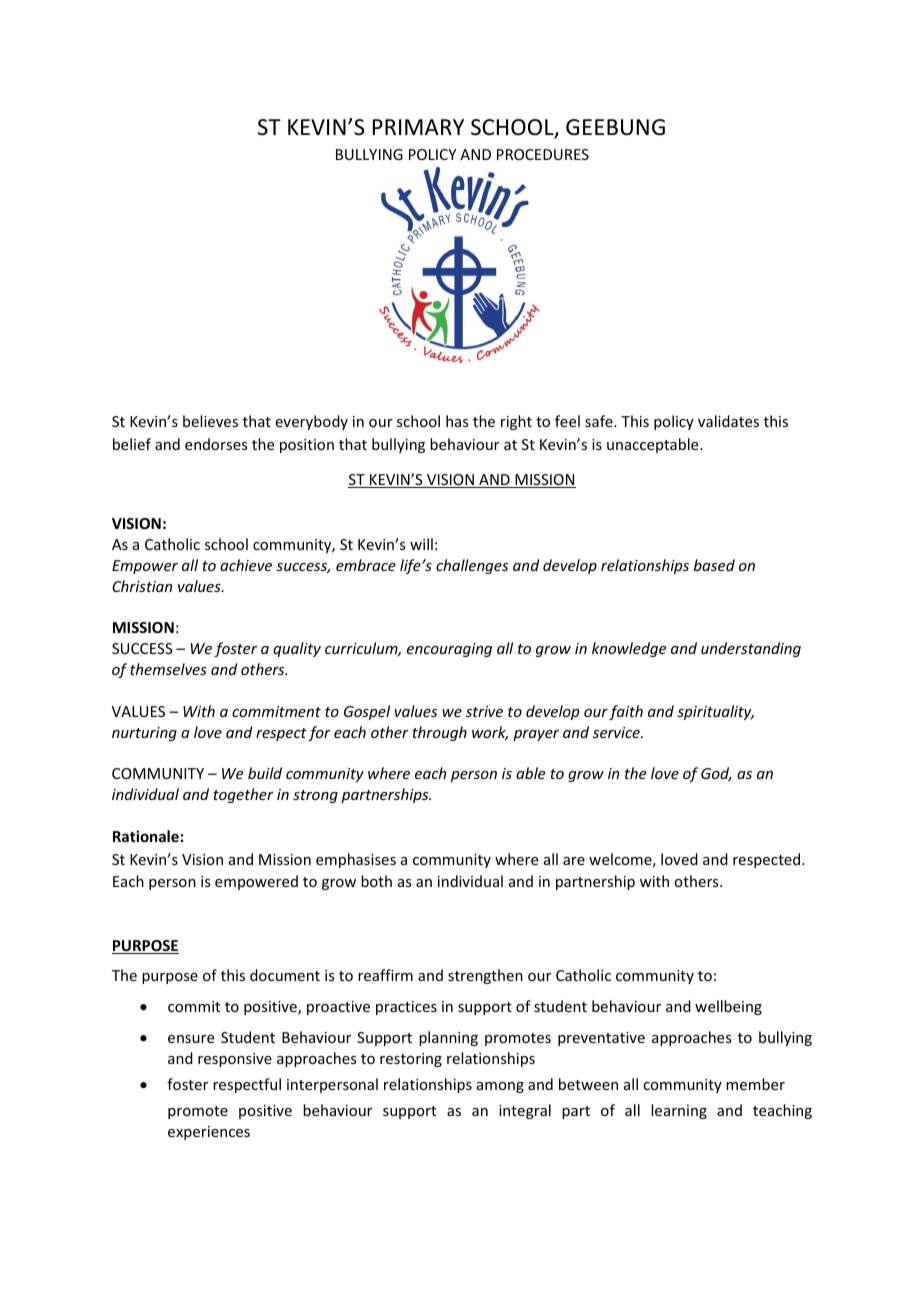  What do you see at coordinates (146, 836) in the document?
I see `Rationale` at bounding box center [146, 836].
